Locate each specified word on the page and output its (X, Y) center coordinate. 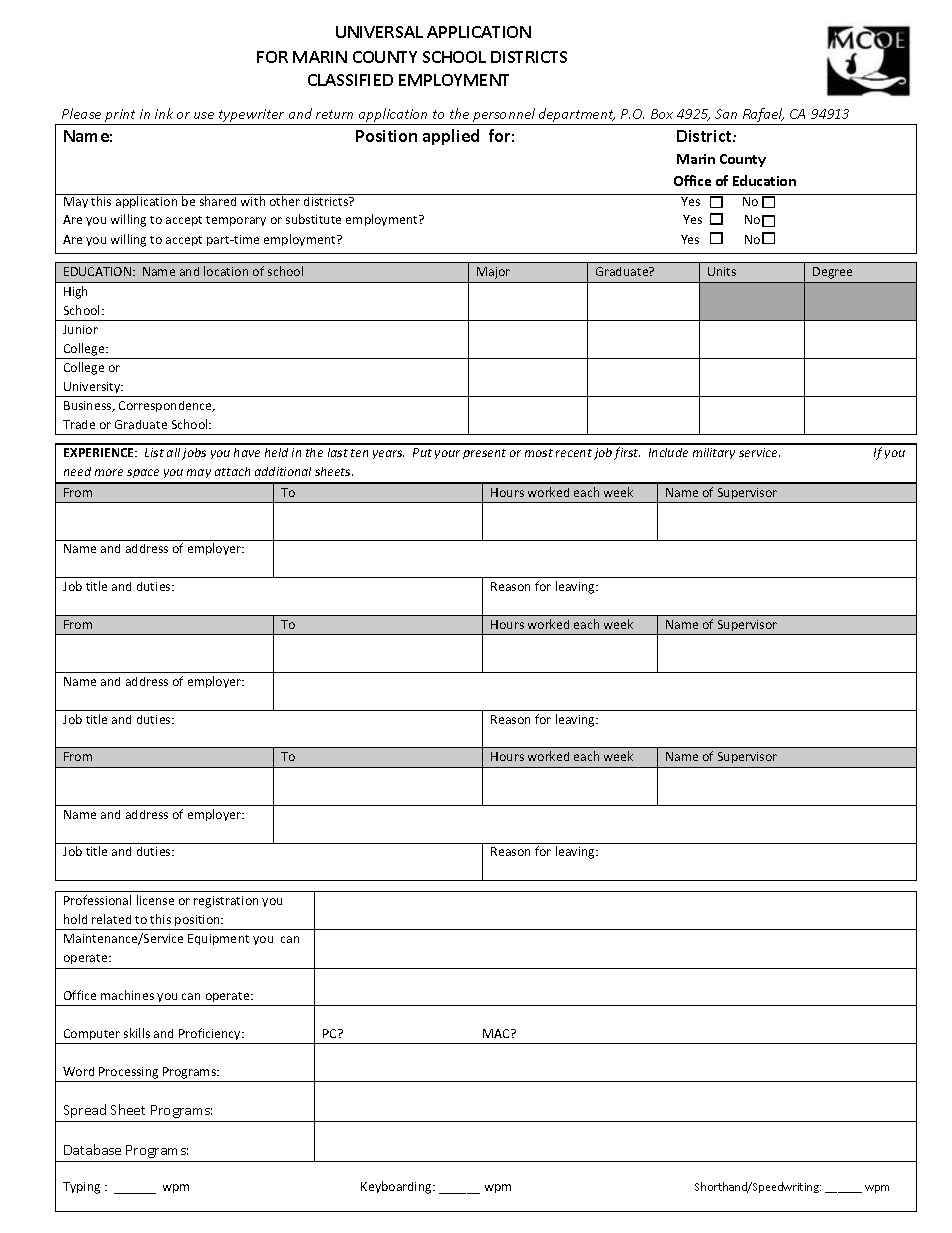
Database (92, 1149)
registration (226, 902)
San (726, 114)
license (155, 900)
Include (668, 452)
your (447, 454)
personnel (504, 115)
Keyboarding (397, 1187)
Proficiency (211, 1034)
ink (164, 113)
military (714, 453)
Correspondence (166, 406)
